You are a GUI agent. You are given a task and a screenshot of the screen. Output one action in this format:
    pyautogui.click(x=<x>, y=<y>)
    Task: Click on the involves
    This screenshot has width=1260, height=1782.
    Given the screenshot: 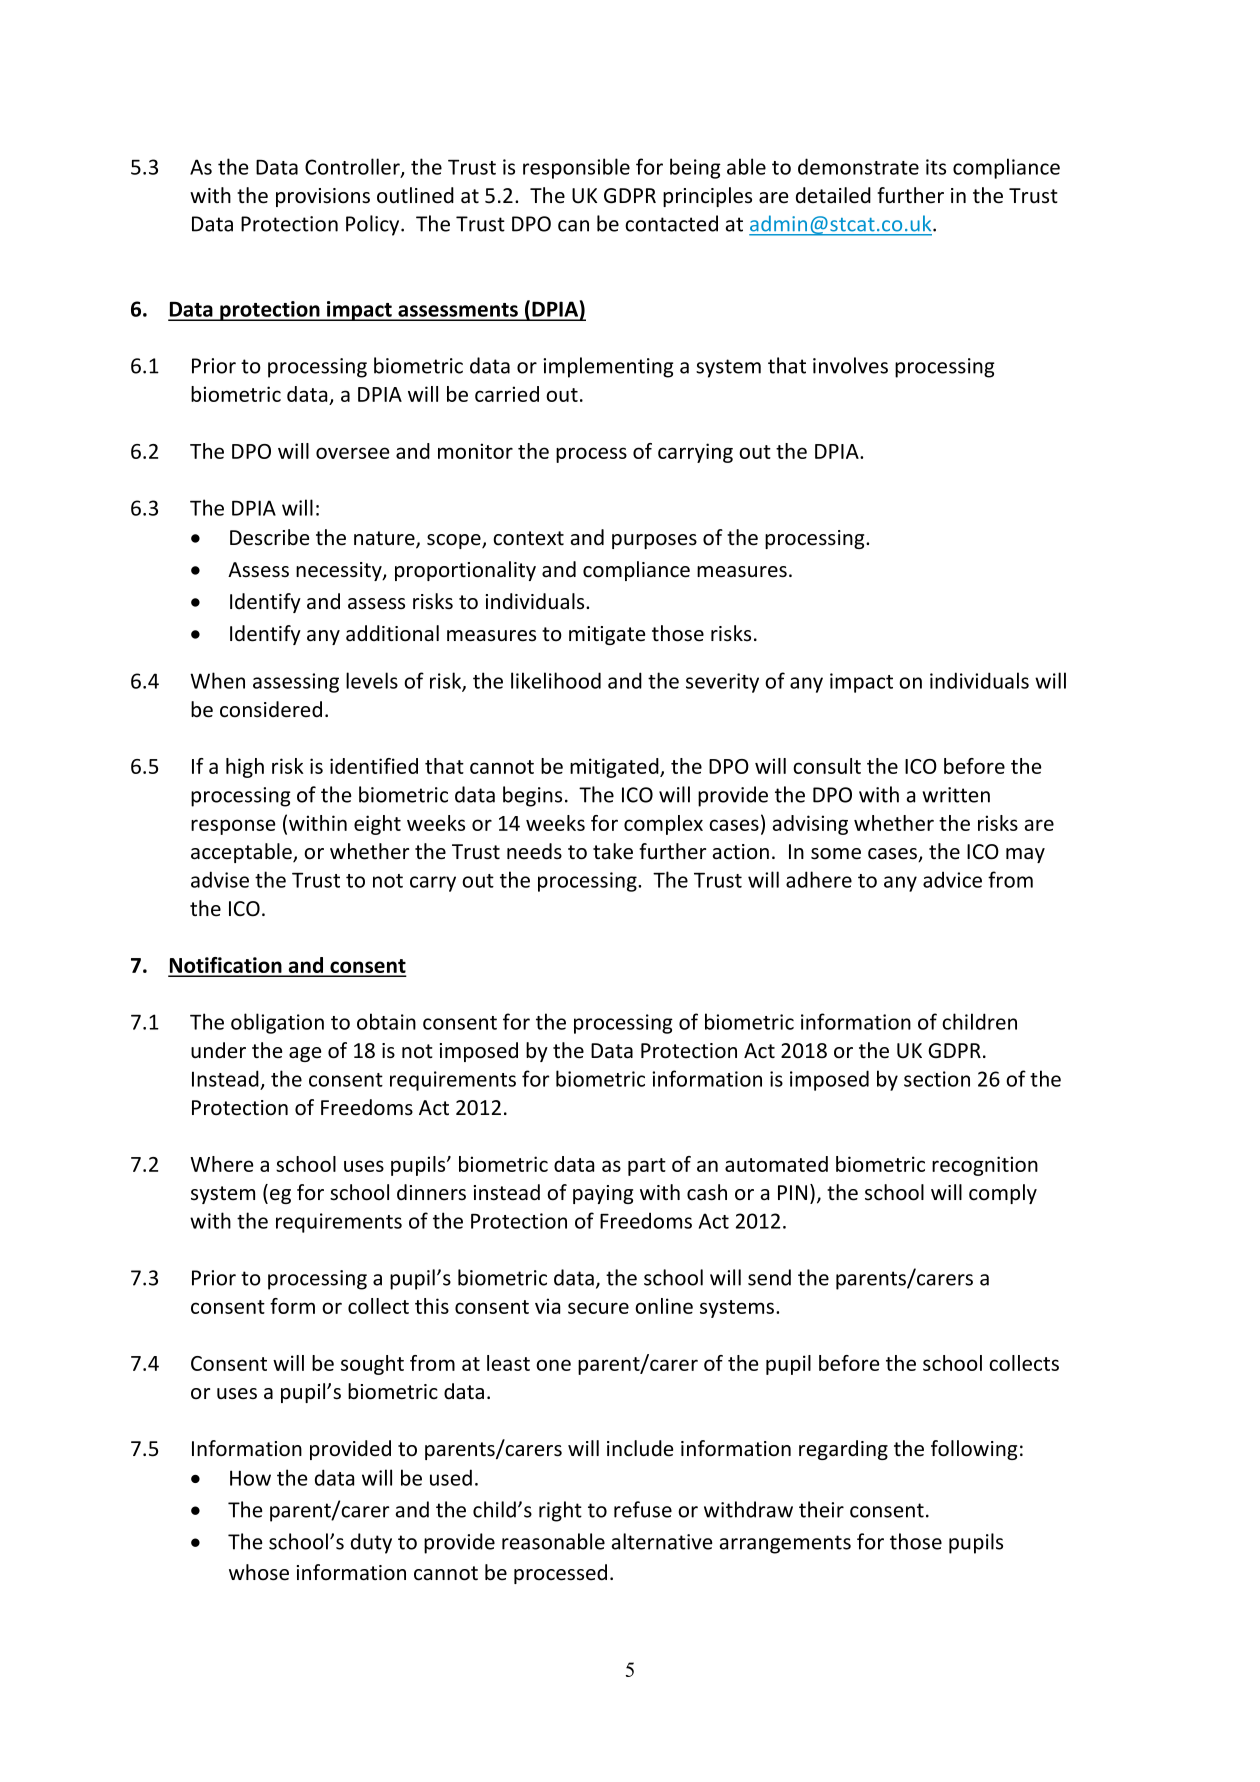 What is the action you would take?
    pyautogui.click(x=850, y=365)
